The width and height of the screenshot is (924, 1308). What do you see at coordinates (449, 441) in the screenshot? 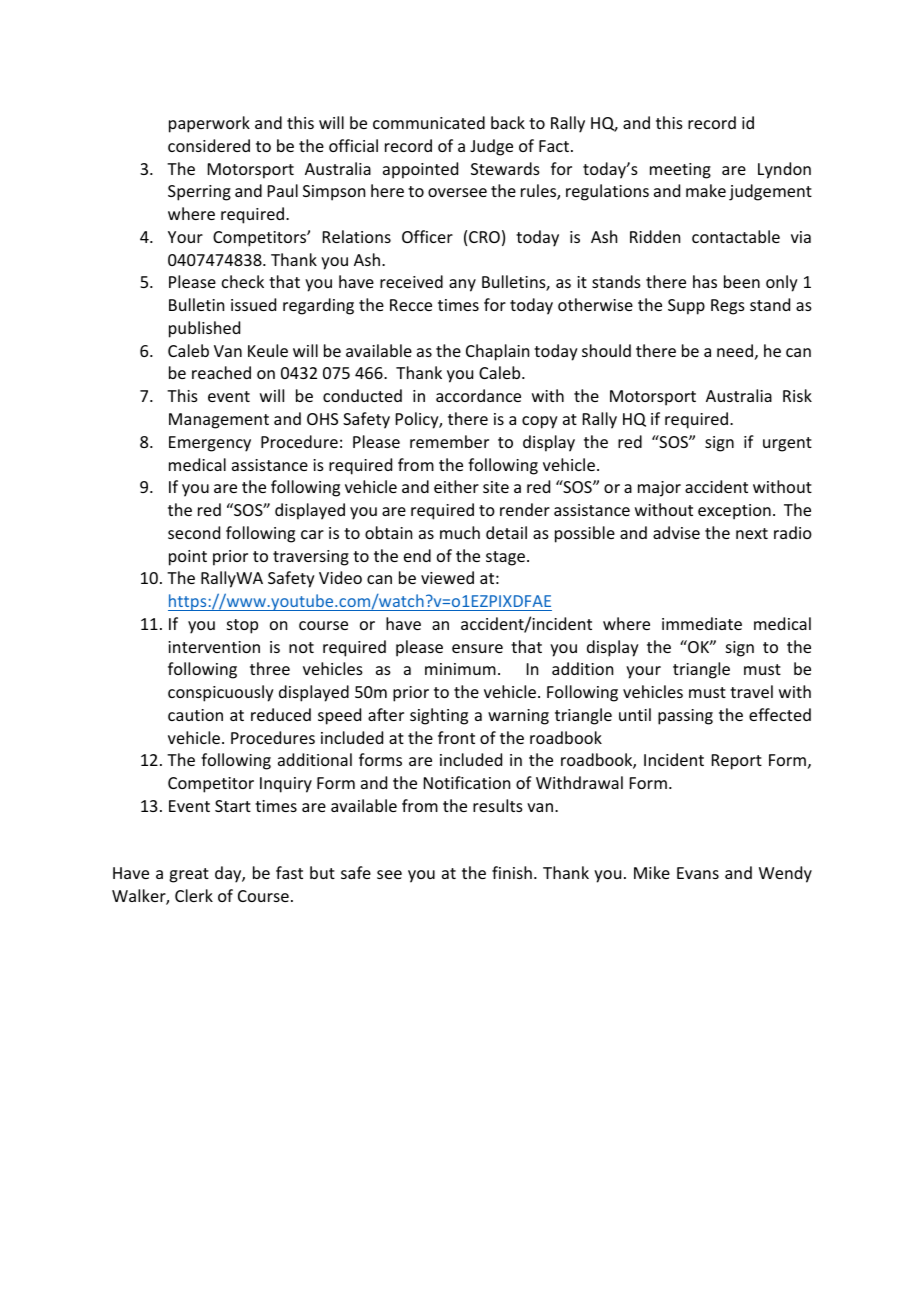
I see `remember` at bounding box center [449, 441].
